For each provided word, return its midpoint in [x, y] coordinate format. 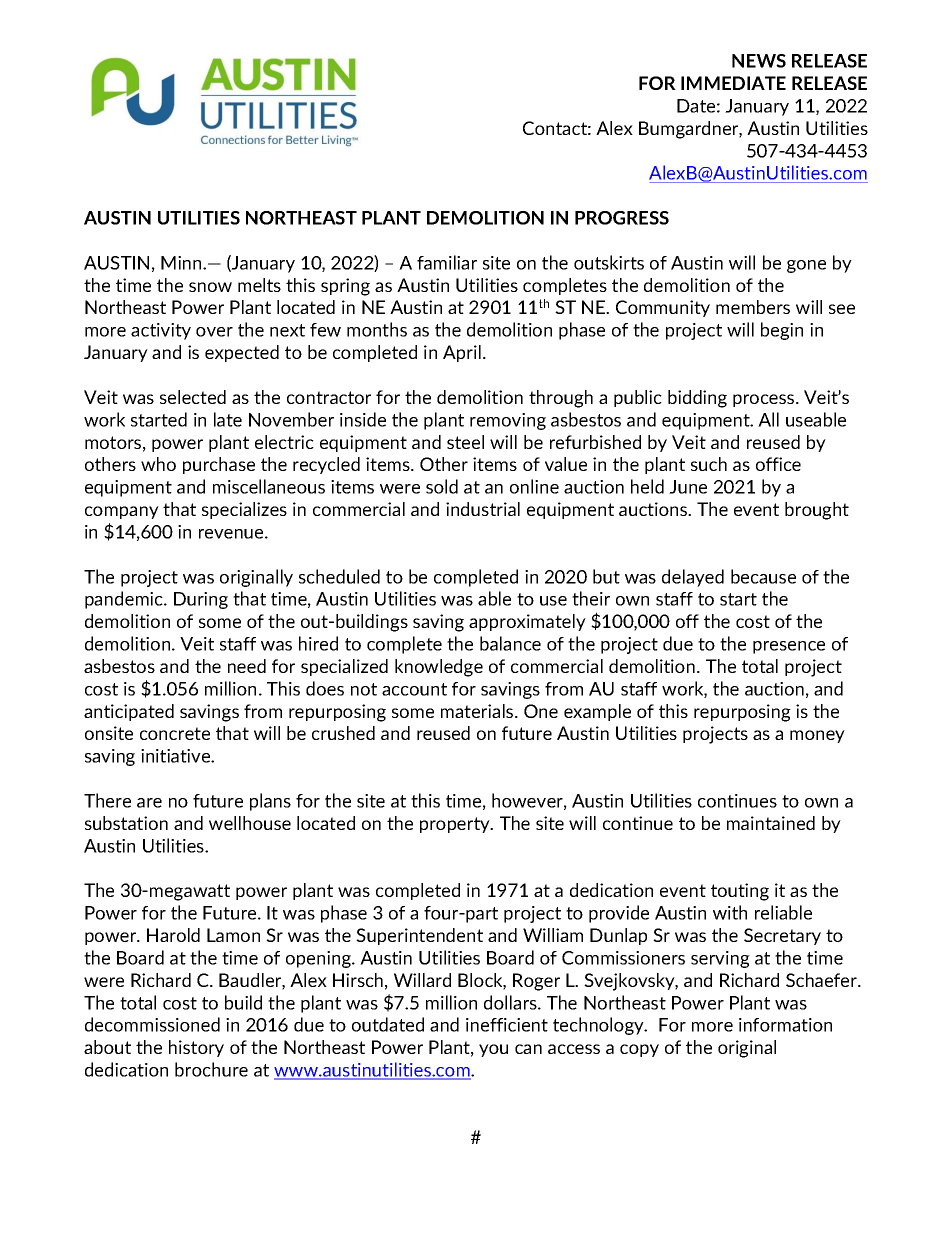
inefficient [507, 1025]
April [462, 353]
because [763, 576]
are [149, 803]
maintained [771, 823]
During [201, 600]
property [456, 825]
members [753, 307]
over [214, 332]
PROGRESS [622, 218]
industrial [483, 509]
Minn [182, 263]
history [196, 1048]
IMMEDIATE [733, 83]
